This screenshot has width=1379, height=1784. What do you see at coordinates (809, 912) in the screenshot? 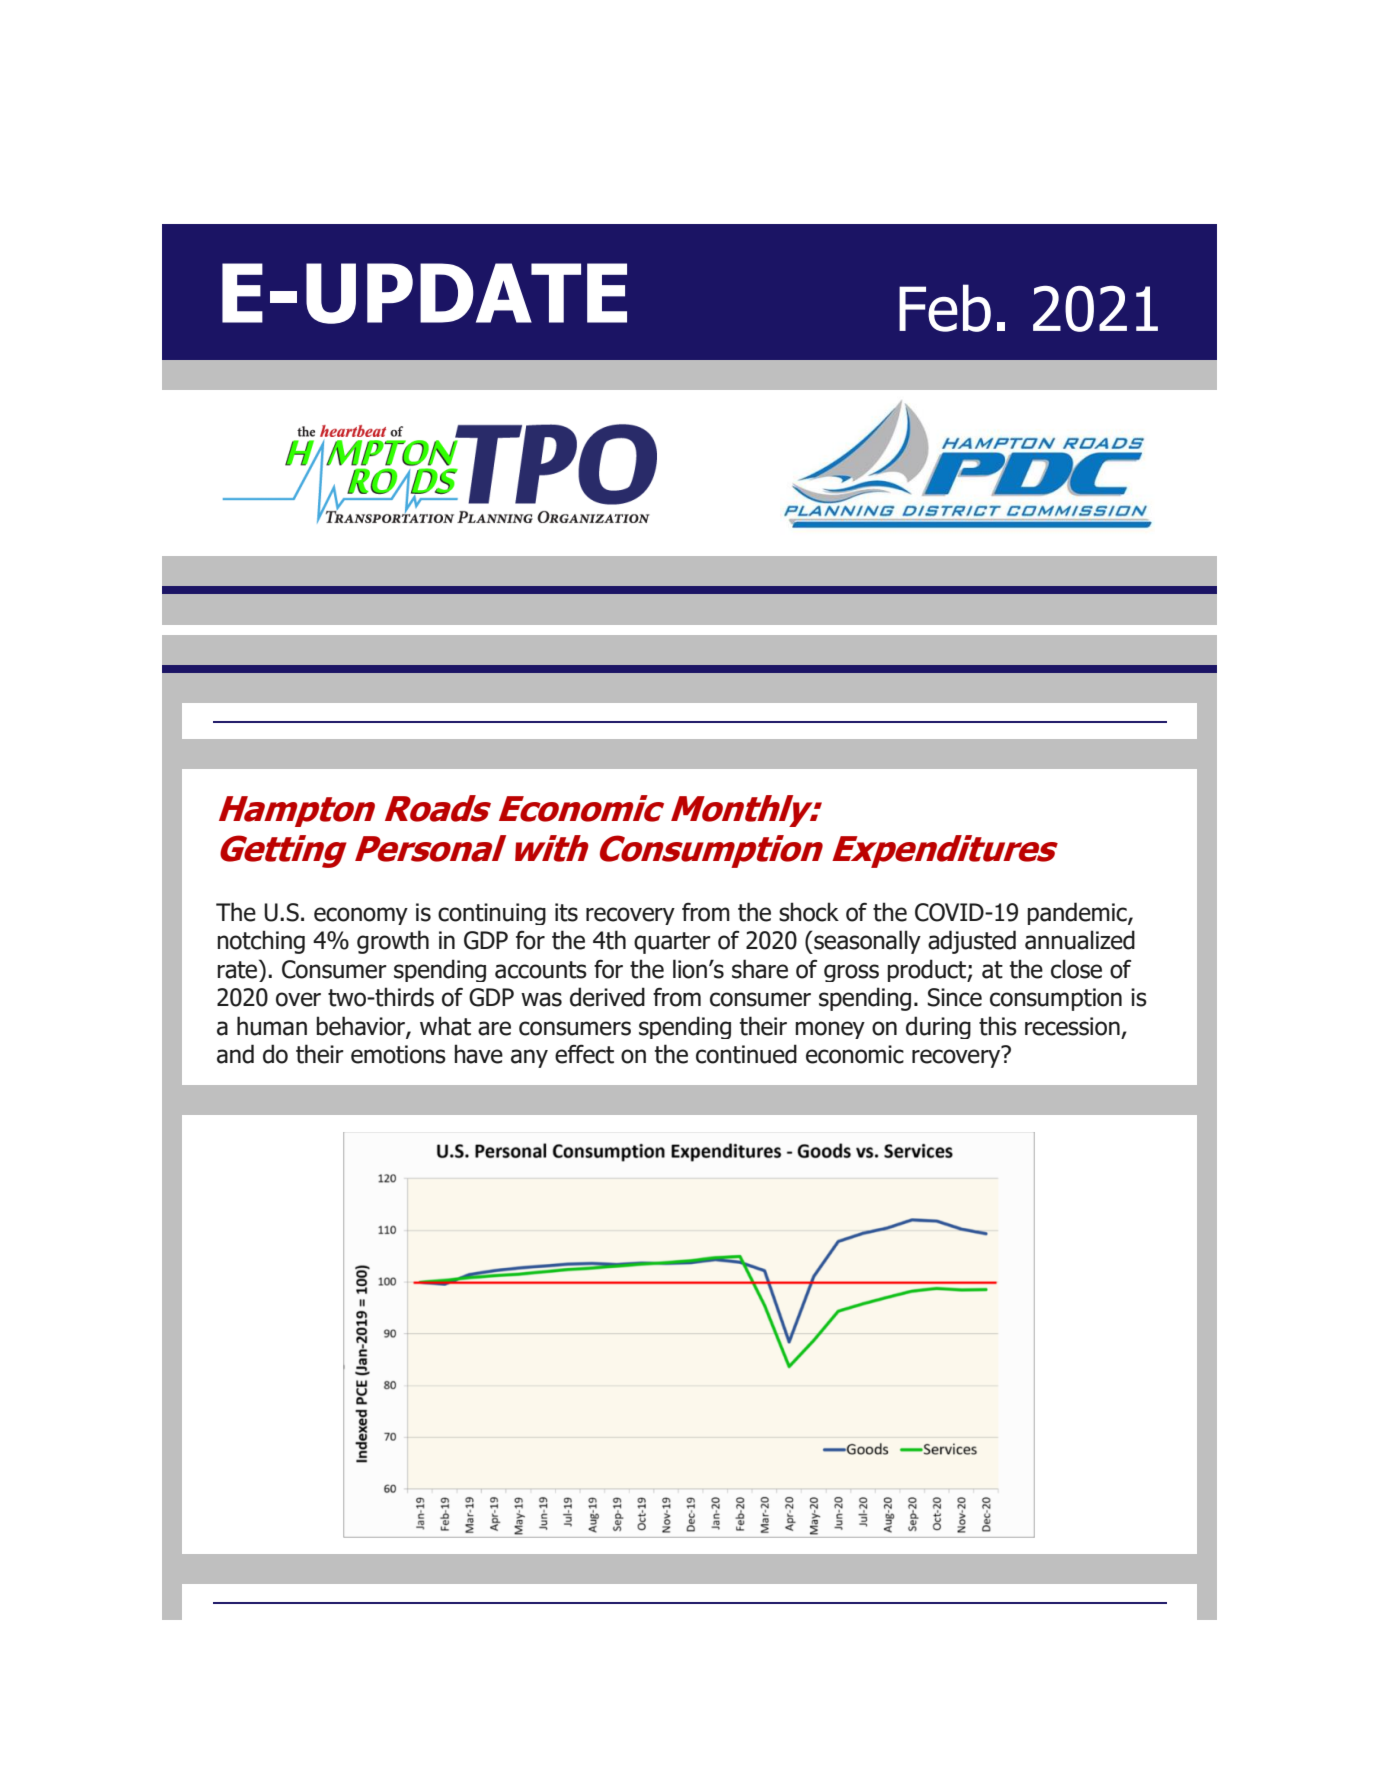
I see `shock` at bounding box center [809, 912].
